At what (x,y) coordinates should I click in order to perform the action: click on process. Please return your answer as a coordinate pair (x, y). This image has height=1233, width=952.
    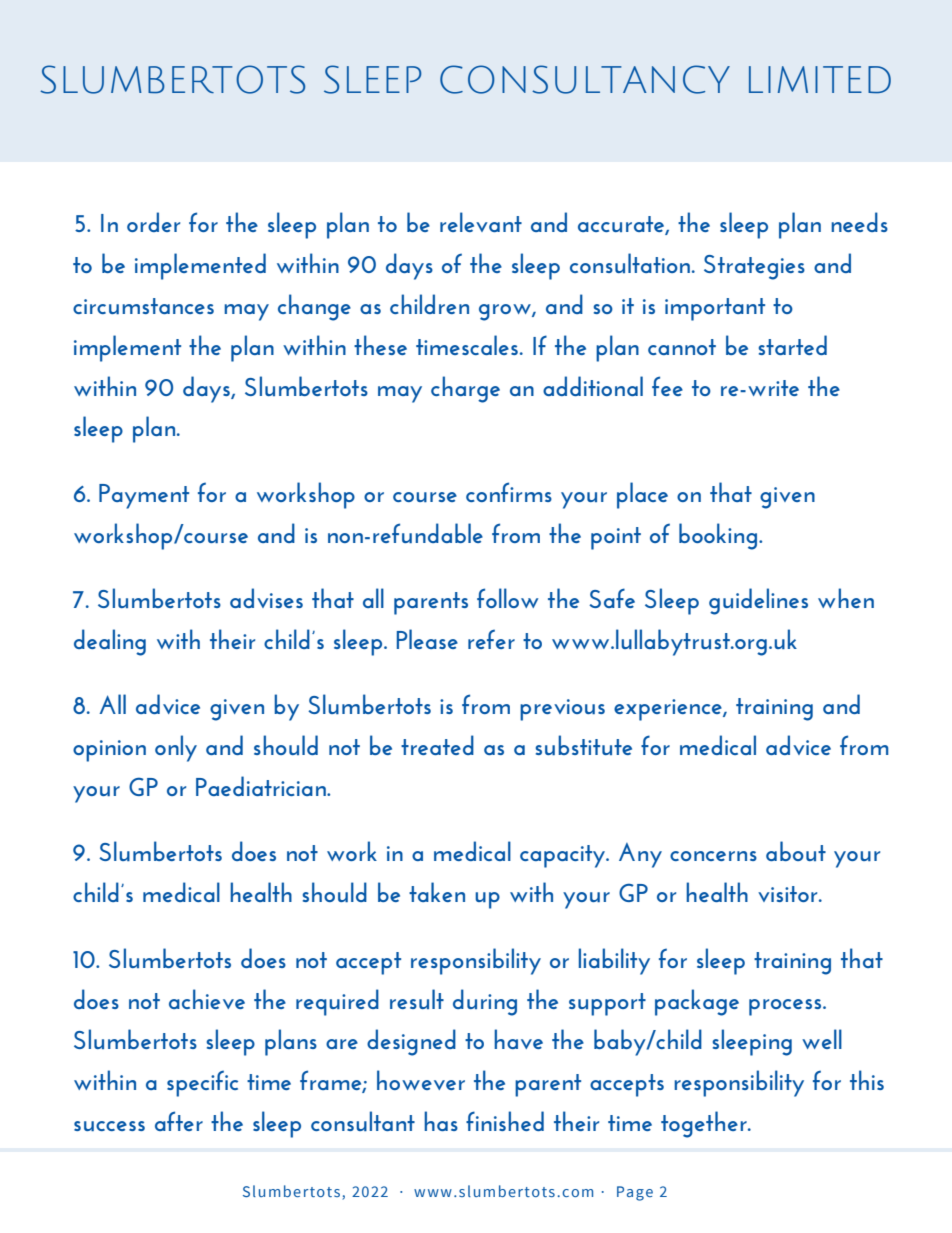
    Looking at the image, I should click on (786, 1007).
